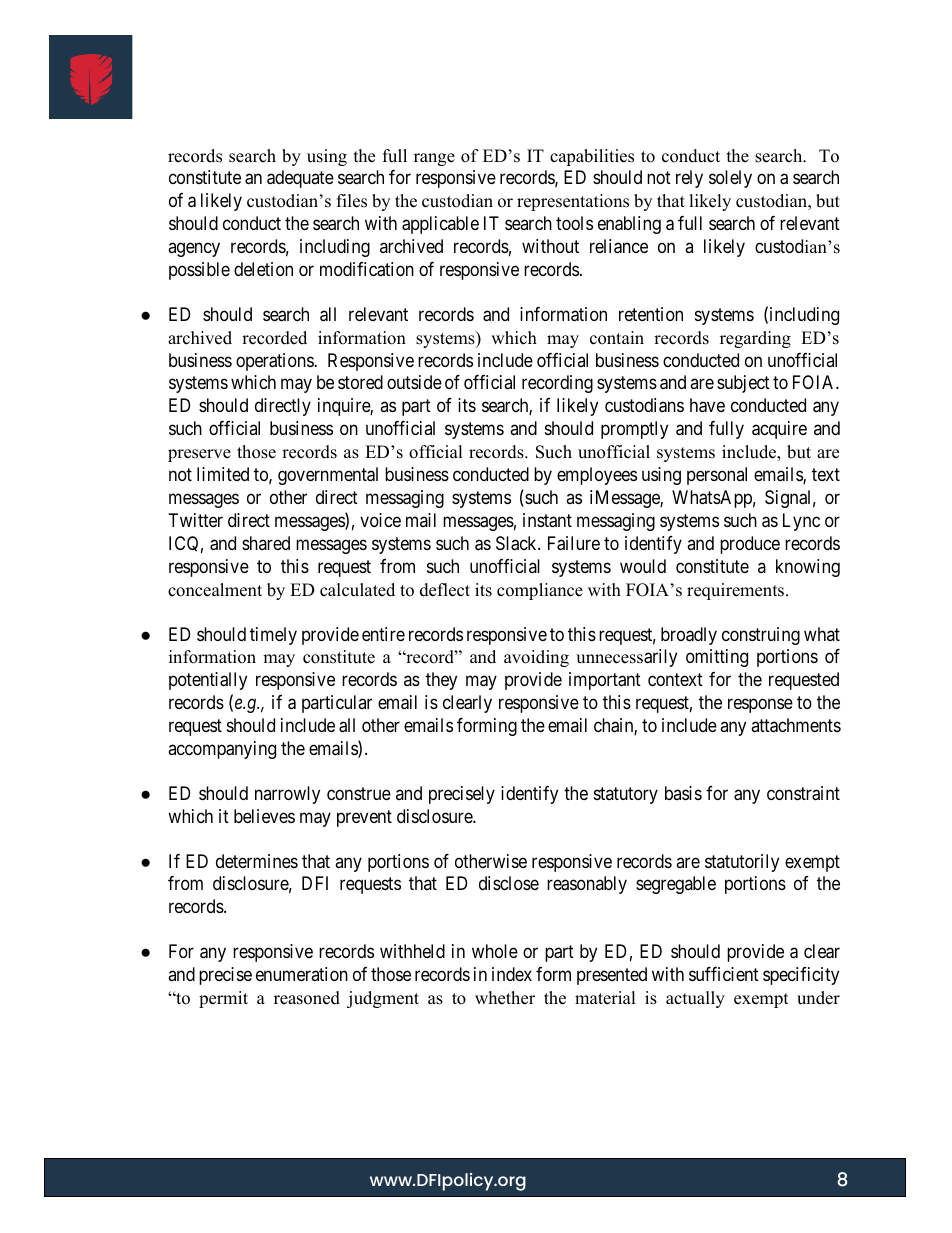 Image resolution: width=952 pixels, height=1233 pixels. Describe the element at coordinates (302, 974) in the screenshot. I see `enumeration` at that location.
